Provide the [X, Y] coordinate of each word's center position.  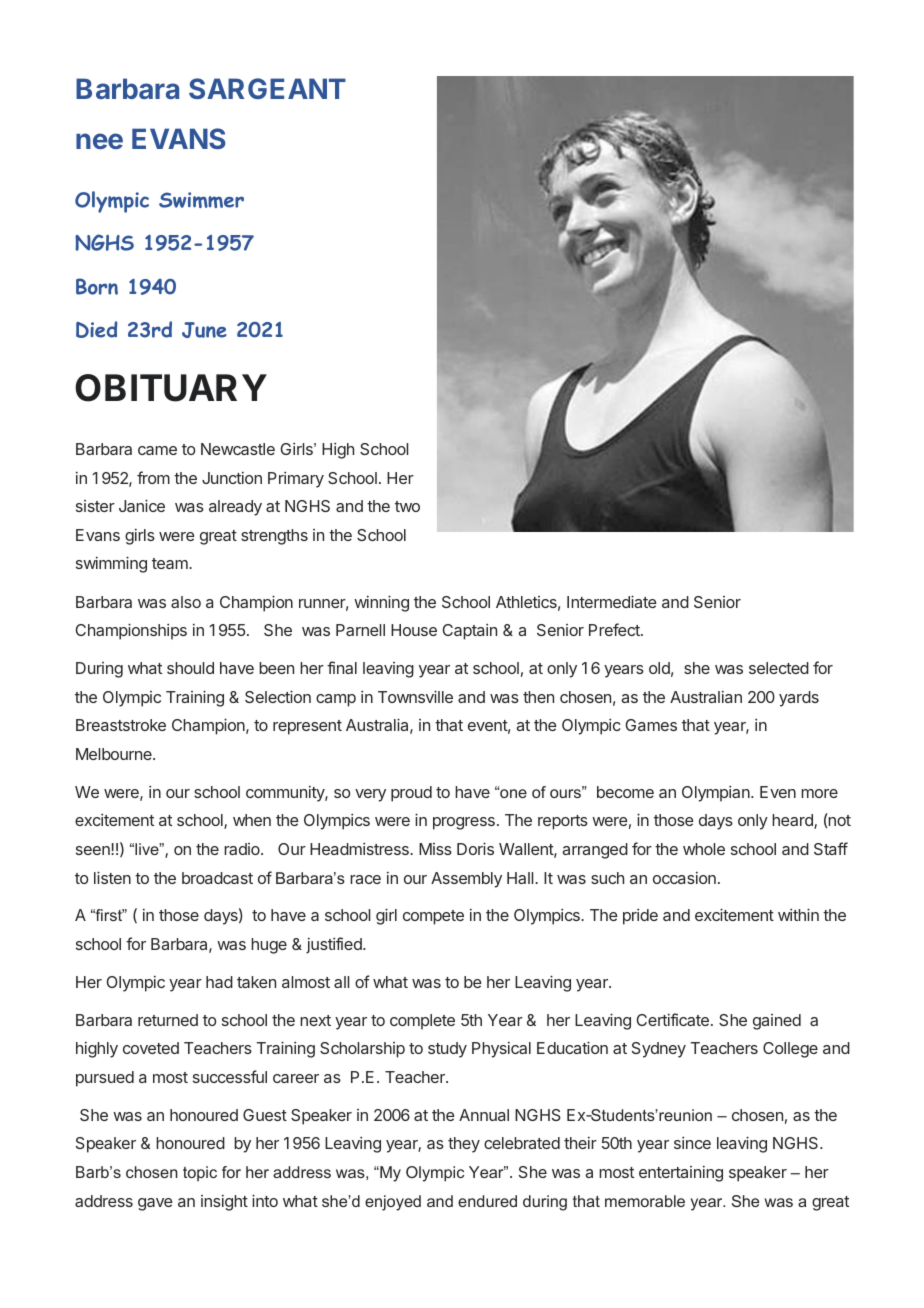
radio [243, 849]
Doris [475, 848]
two [407, 506]
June [204, 330]
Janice [142, 505]
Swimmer [201, 200]
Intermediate [612, 601]
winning [381, 603]
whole [704, 849]
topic [200, 1173]
